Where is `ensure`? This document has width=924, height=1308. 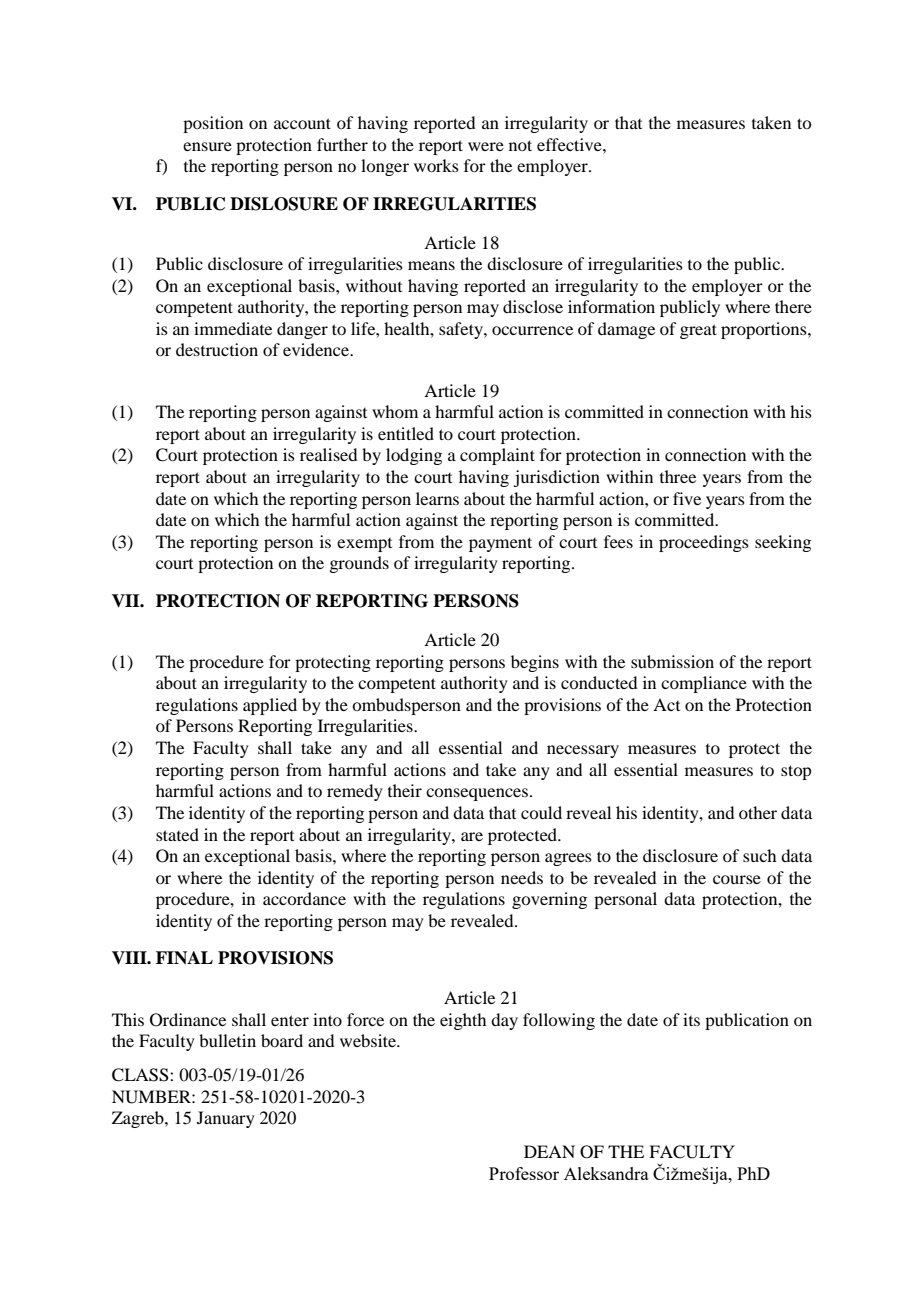 ensure is located at coordinates (207, 146).
